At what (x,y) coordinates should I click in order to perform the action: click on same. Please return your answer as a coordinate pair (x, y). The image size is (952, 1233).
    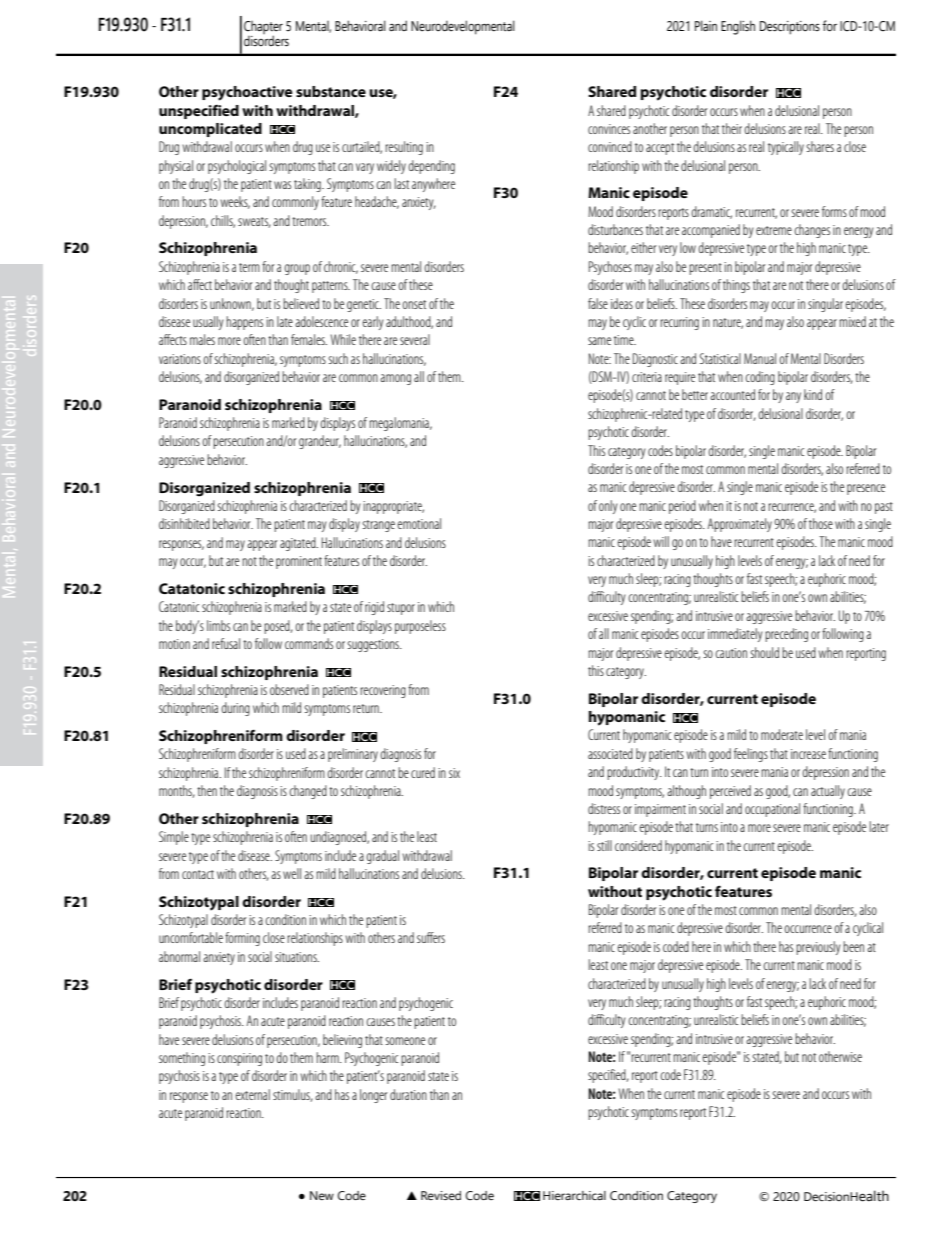
    Looking at the image, I should click on (599, 341).
